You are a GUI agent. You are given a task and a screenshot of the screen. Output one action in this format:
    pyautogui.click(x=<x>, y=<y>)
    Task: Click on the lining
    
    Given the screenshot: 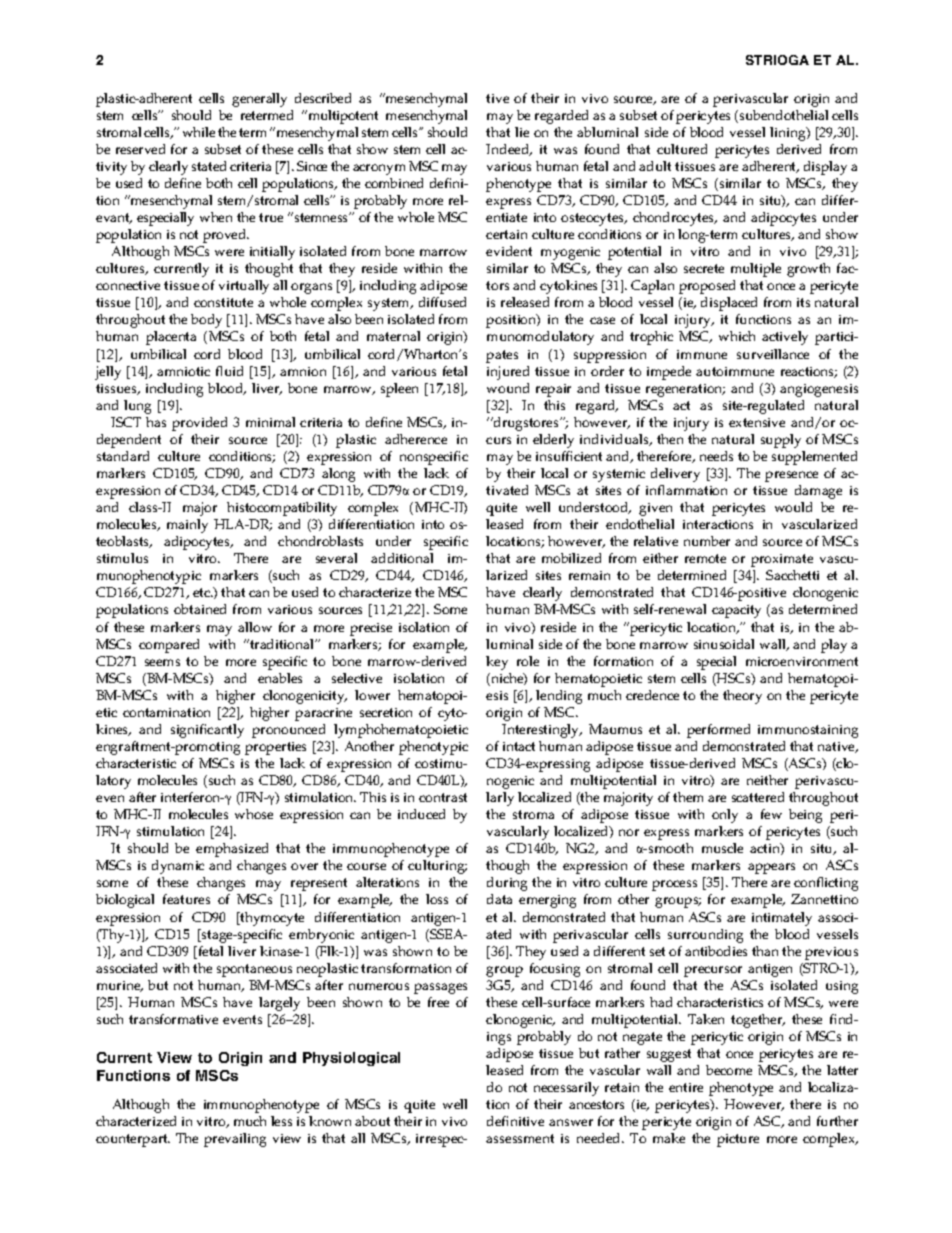 What is the action you would take?
    pyautogui.click(x=789, y=134)
